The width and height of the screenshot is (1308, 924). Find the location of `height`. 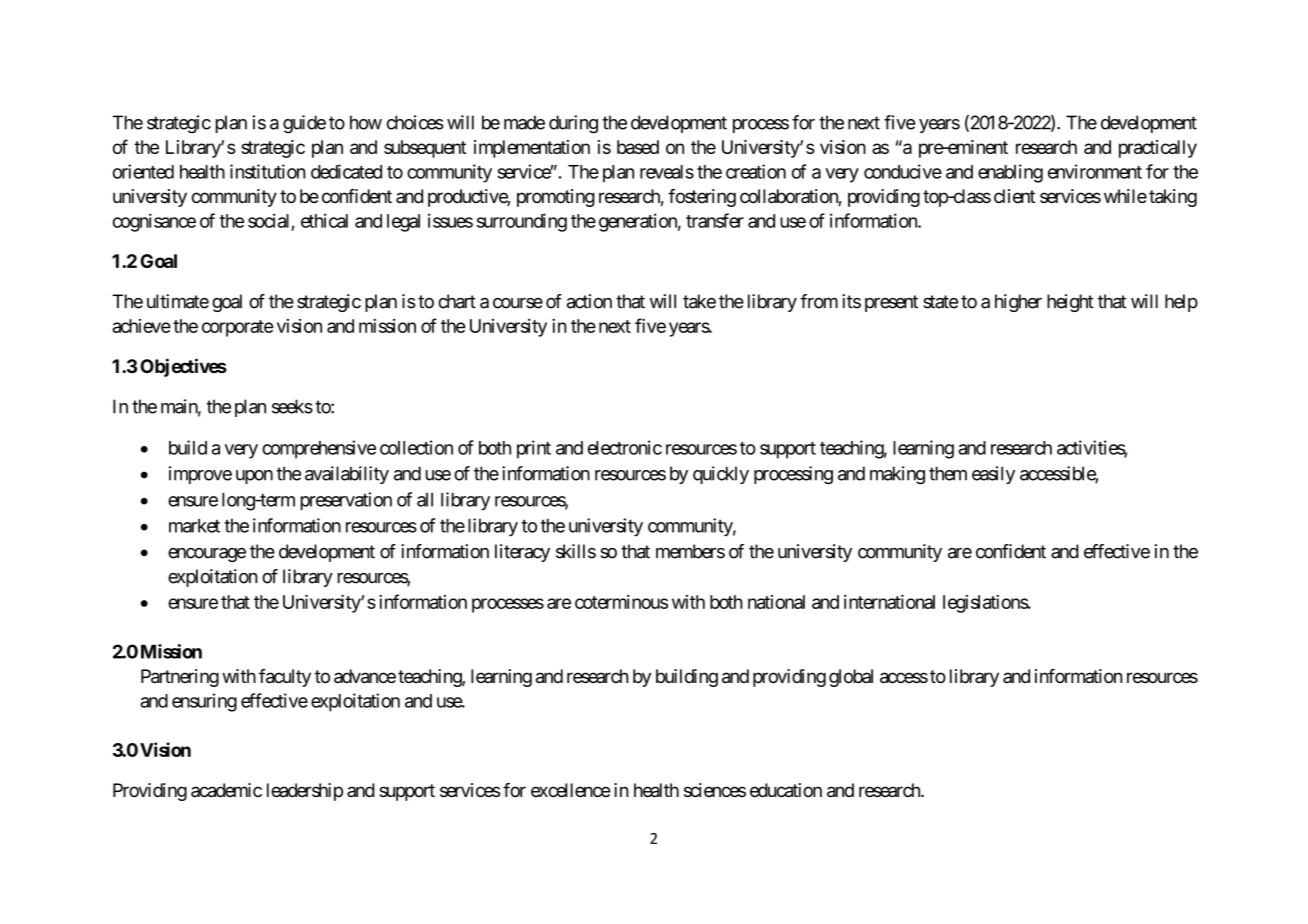

height is located at coordinates (1070, 303).
